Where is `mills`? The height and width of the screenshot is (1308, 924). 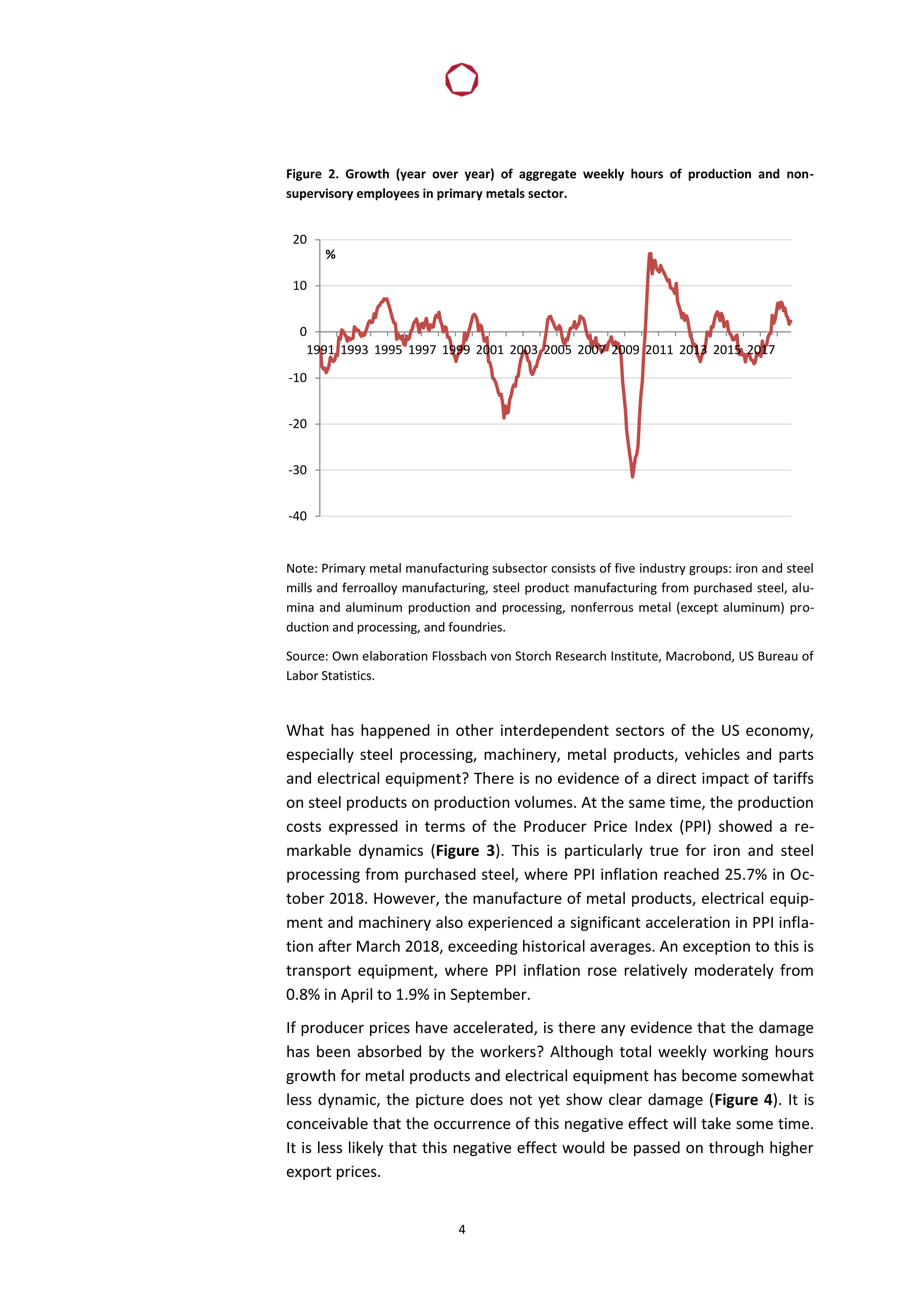
mills is located at coordinates (299, 587).
